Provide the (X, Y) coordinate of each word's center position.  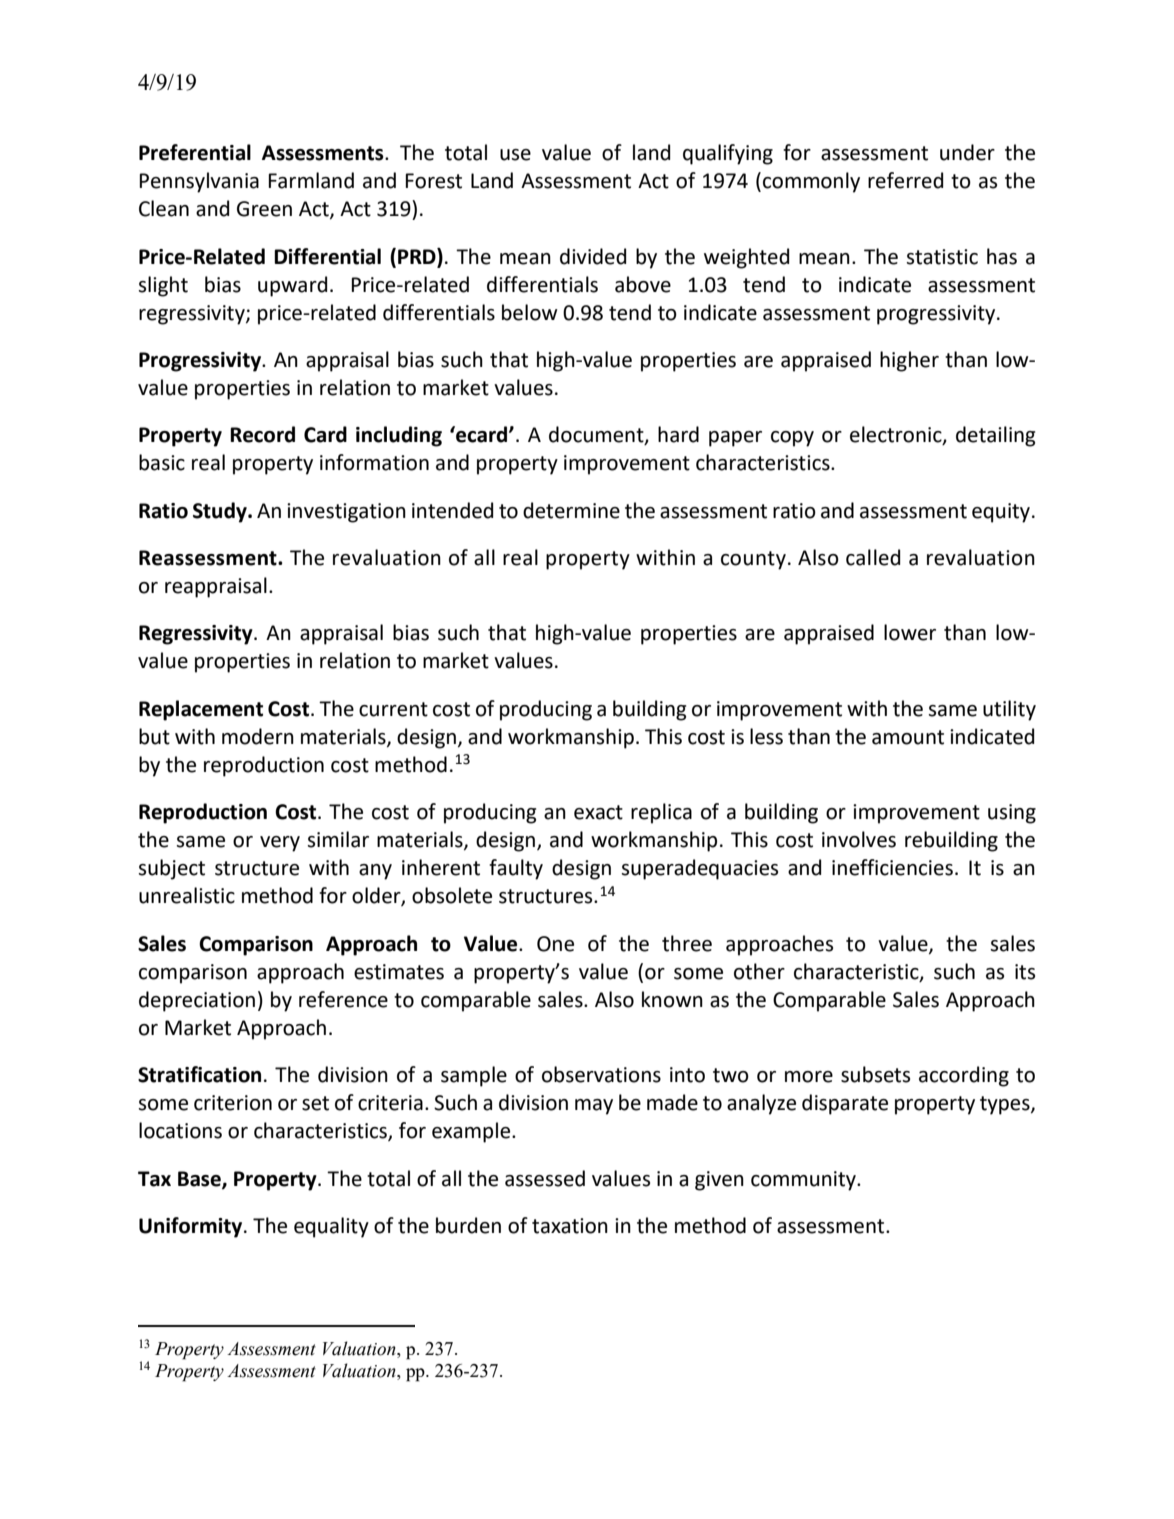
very (280, 844)
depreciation (197, 1001)
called (873, 557)
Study (221, 512)
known (672, 999)
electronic (897, 435)
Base (200, 1179)
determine (571, 510)
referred (905, 180)
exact (598, 812)
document (597, 435)
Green (264, 209)
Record (262, 434)
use (515, 155)
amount (908, 737)
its (1025, 972)
